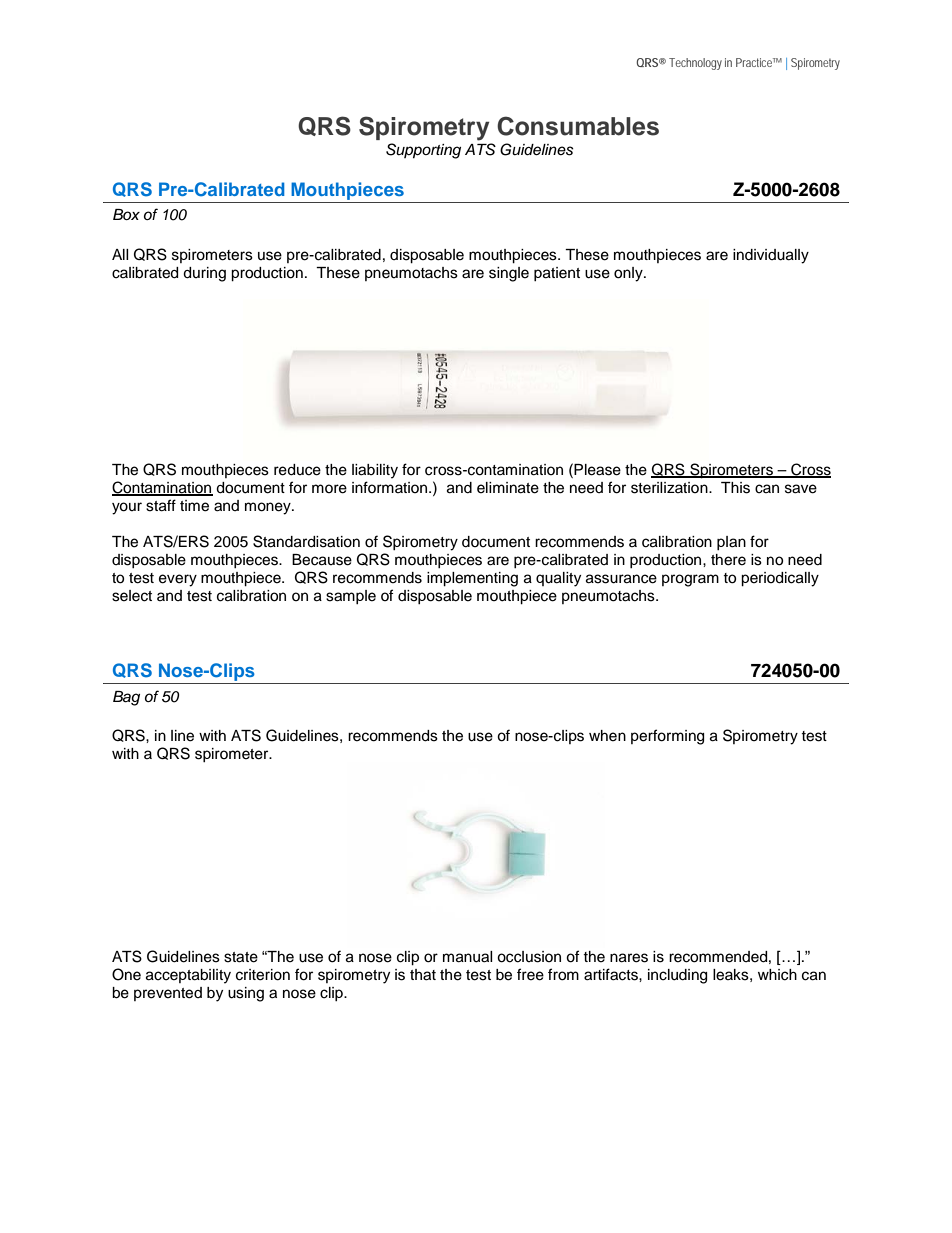 This image has height=1233, width=952. What do you see at coordinates (731, 543) in the image?
I see `plan` at bounding box center [731, 543].
